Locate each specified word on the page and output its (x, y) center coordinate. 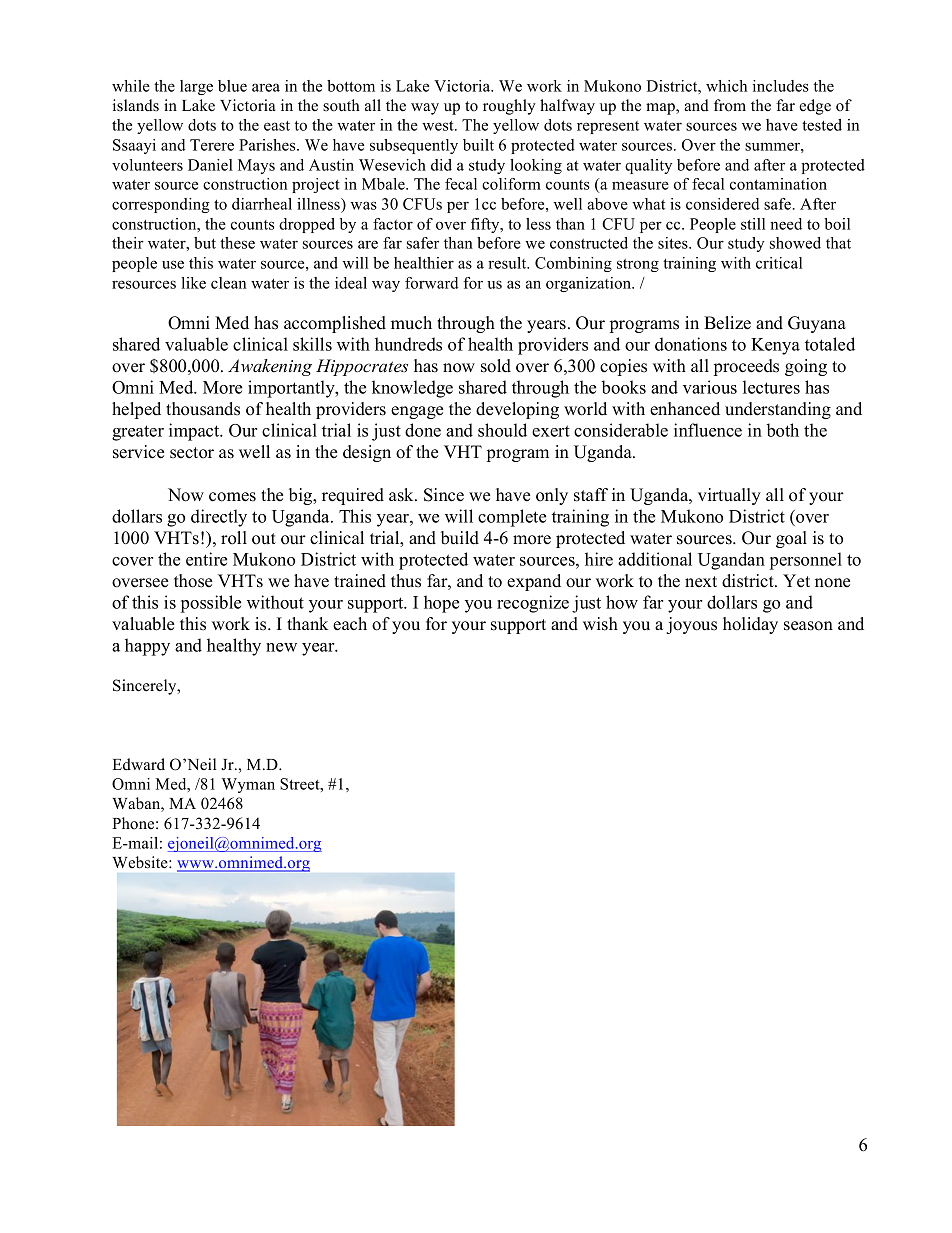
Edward (138, 764)
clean (228, 283)
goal (791, 539)
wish (600, 624)
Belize (727, 323)
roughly (509, 107)
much (411, 323)
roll (234, 538)
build (460, 538)
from (730, 105)
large (196, 87)
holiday (750, 625)
